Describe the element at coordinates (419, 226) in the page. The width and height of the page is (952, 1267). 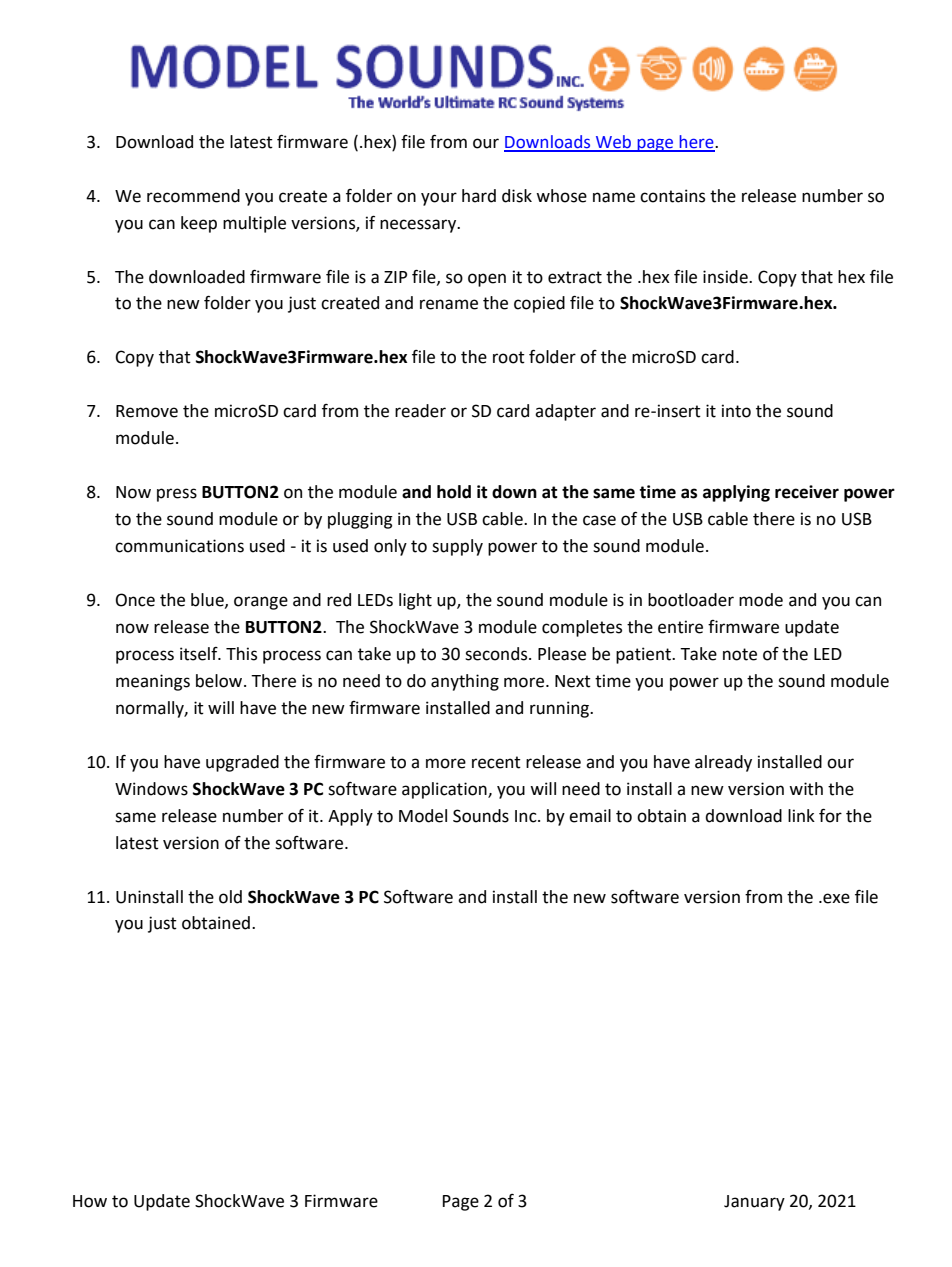
I see `necessary` at that location.
